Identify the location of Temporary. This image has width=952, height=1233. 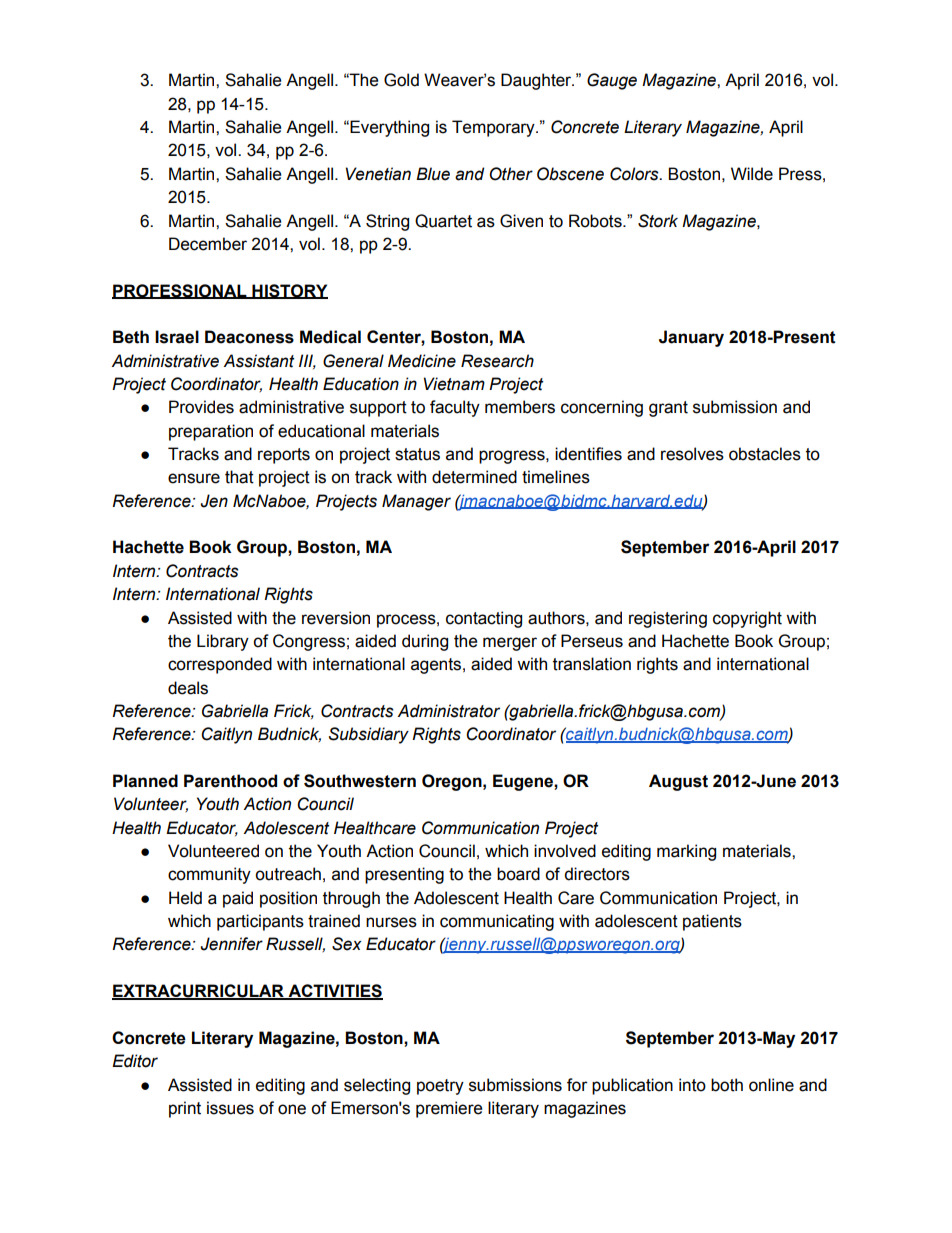
(494, 128).
